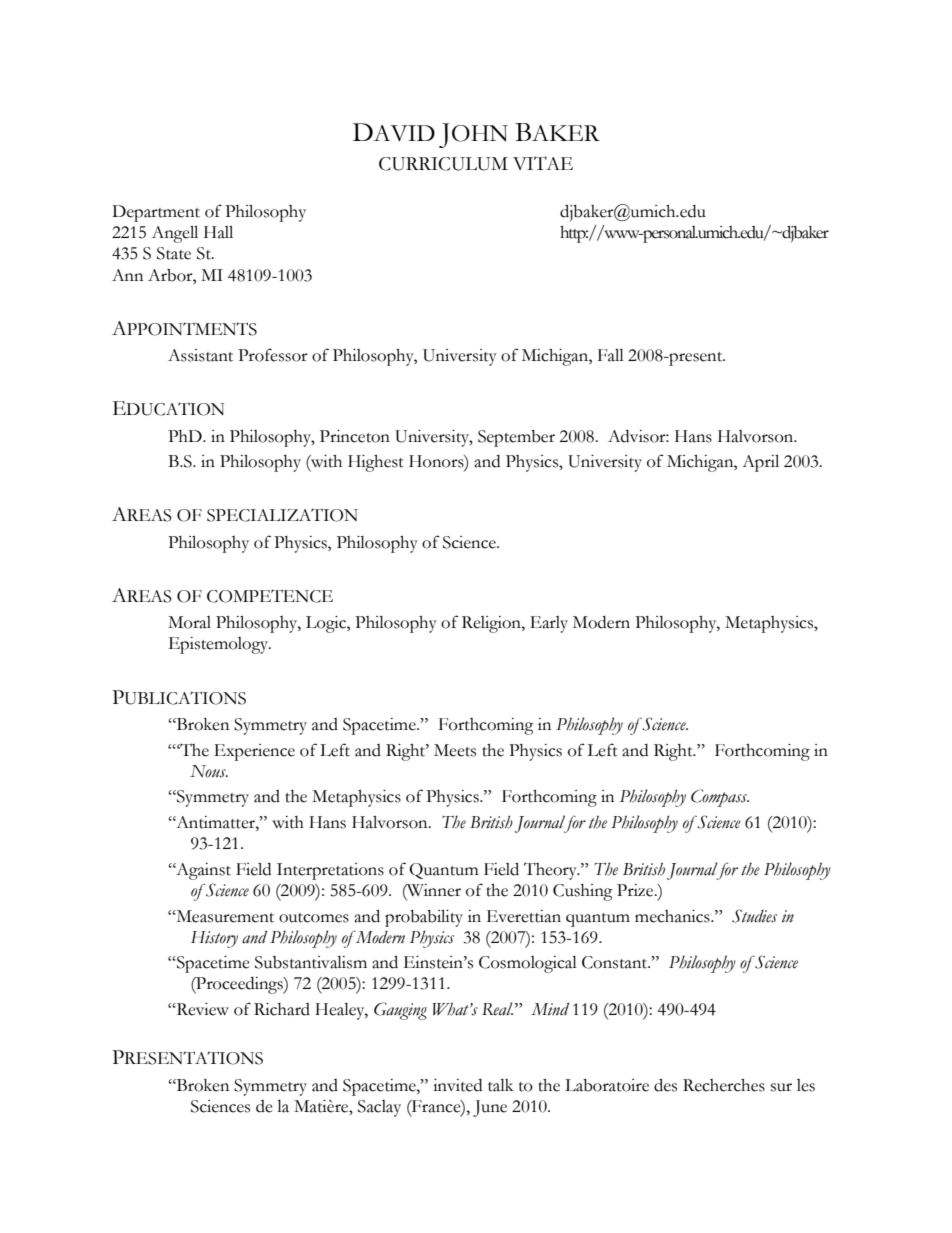 The height and width of the document is (1233, 952). What do you see at coordinates (282, 1009) in the document?
I see `Richard` at bounding box center [282, 1009].
